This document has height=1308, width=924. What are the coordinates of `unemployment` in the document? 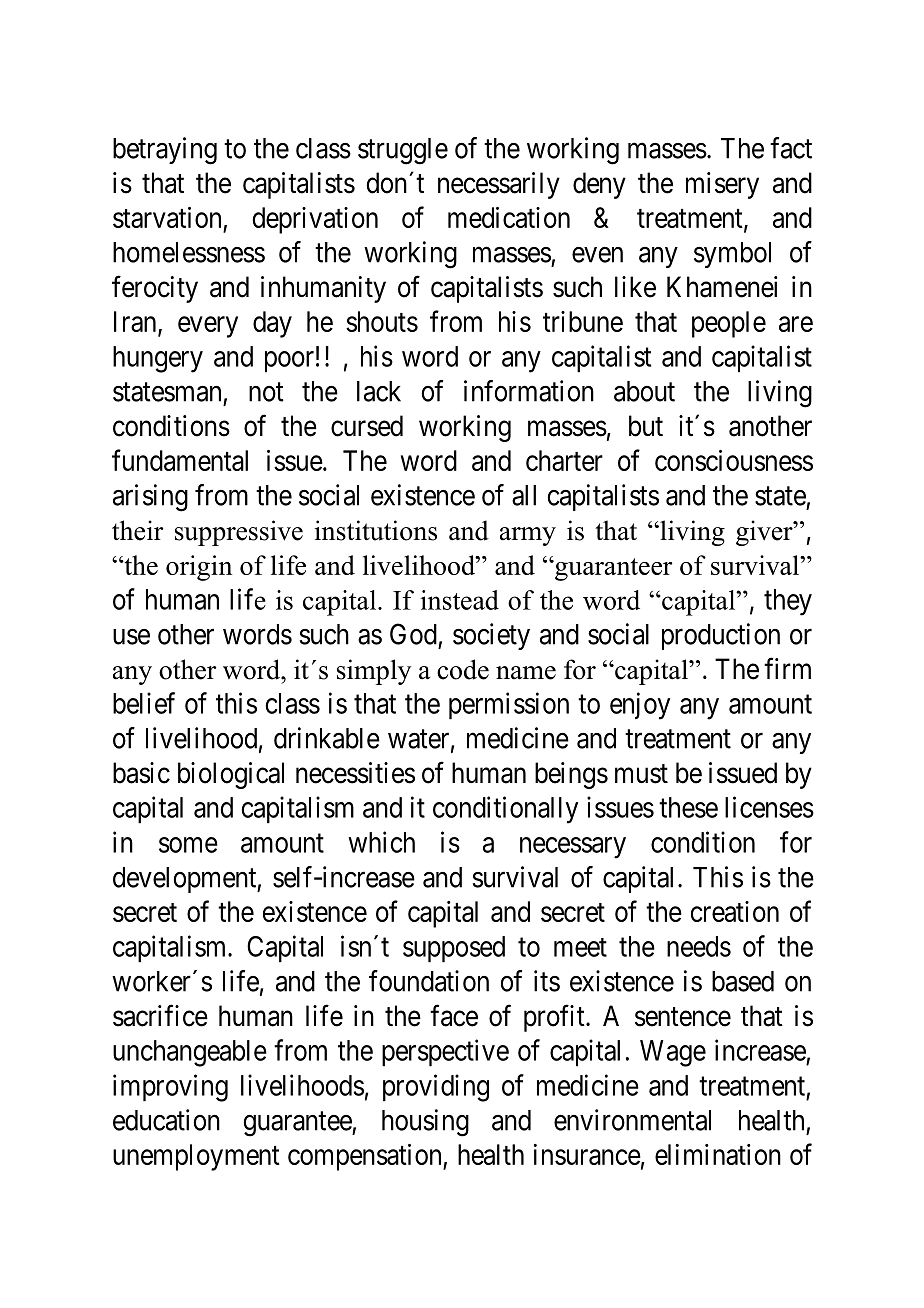 It's located at (196, 1157).
